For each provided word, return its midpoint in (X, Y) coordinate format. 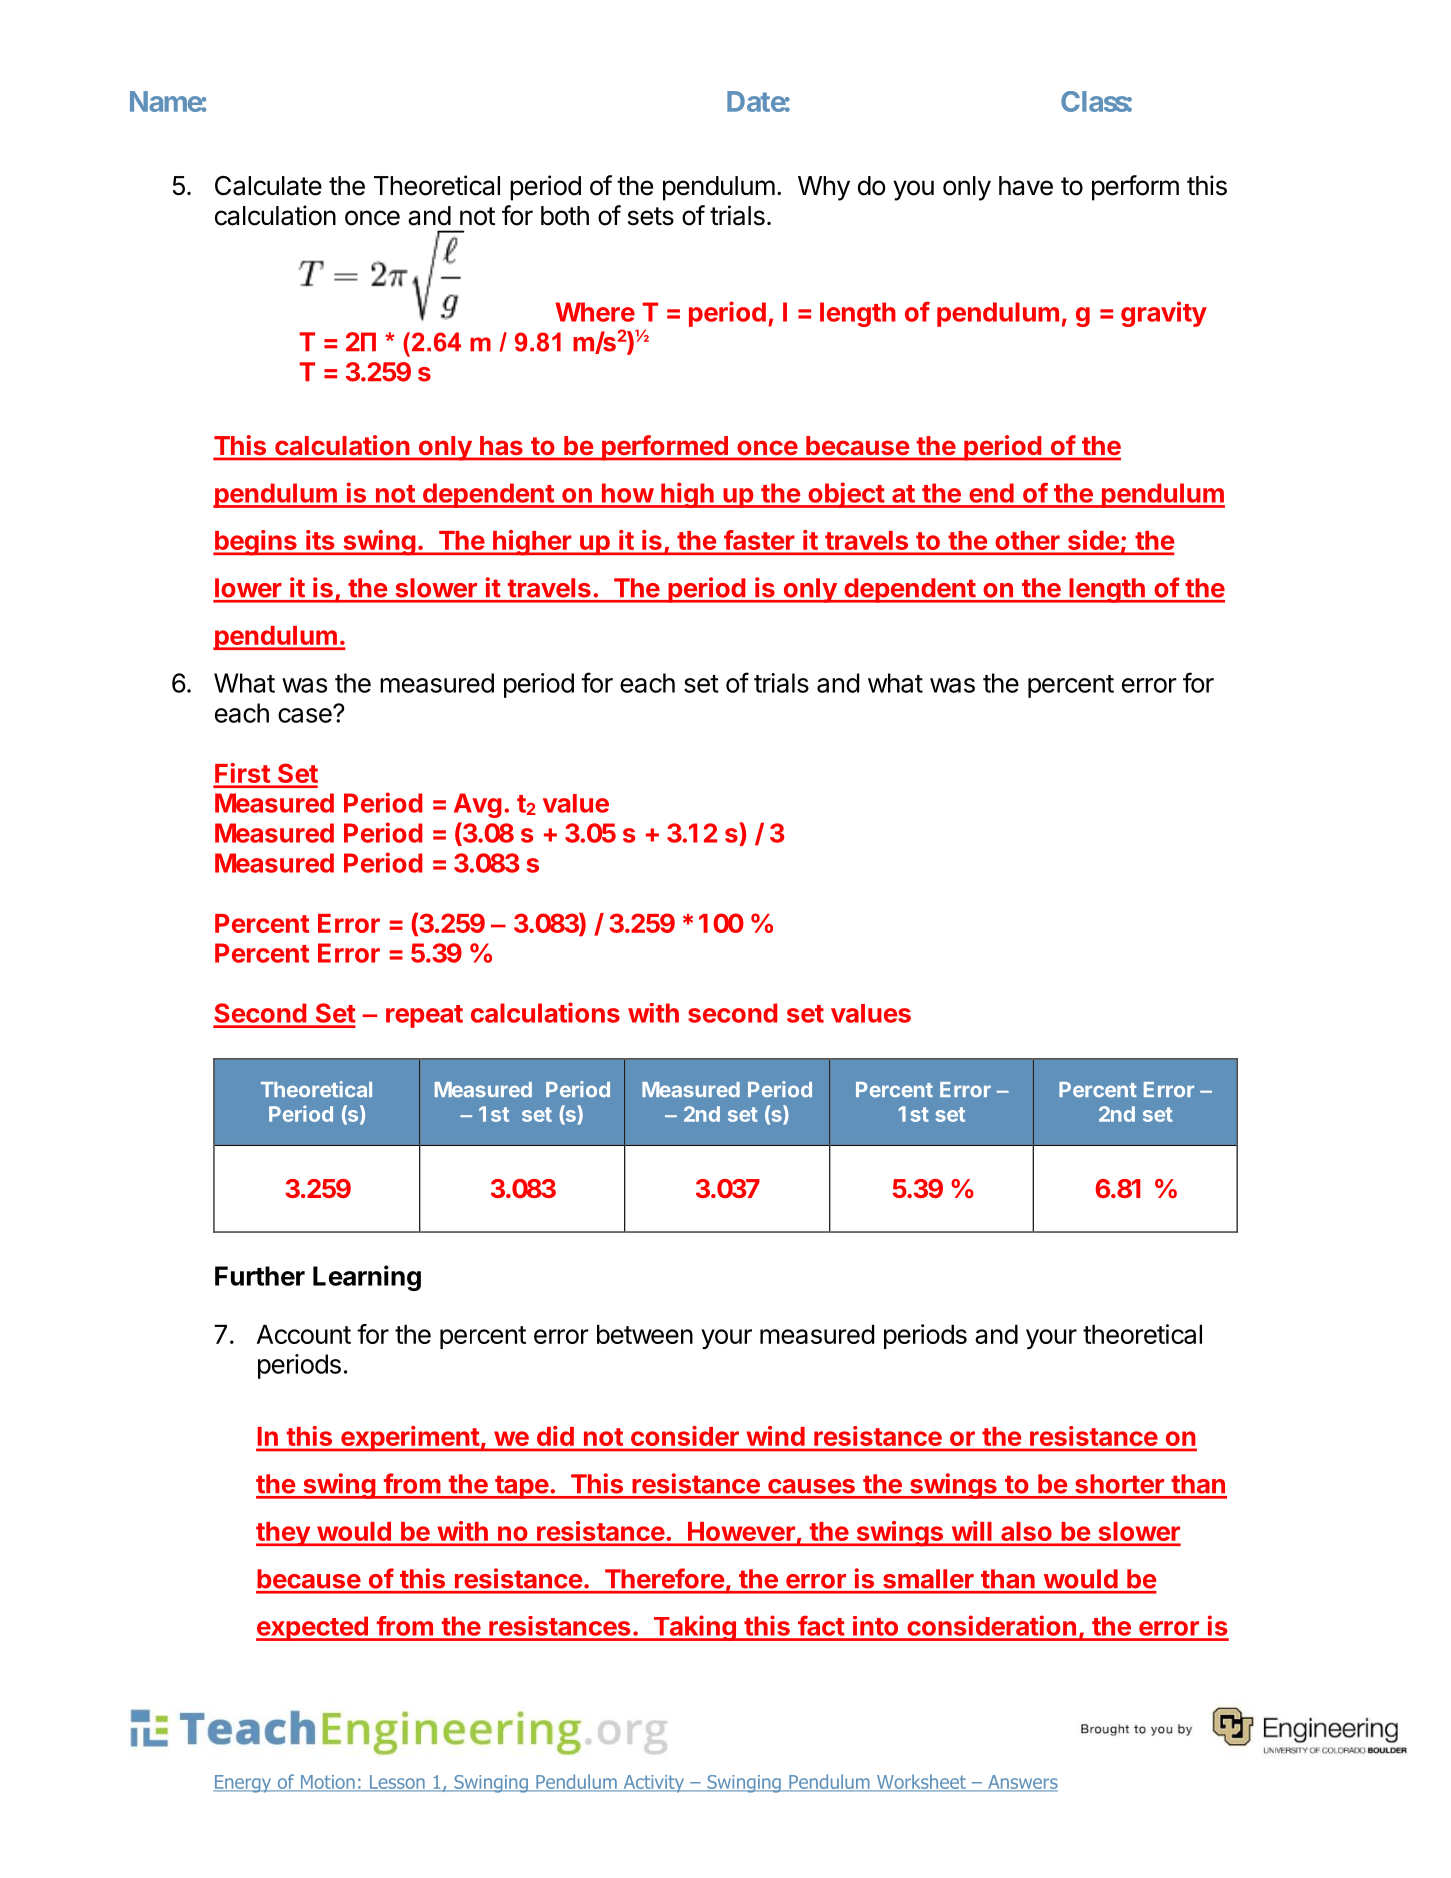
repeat (424, 1016)
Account (304, 1334)
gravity (1164, 314)
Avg (478, 805)
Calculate (268, 186)
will (971, 1531)
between (645, 1334)
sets (651, 216)
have (1026, 186)
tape (521, 1487)
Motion (327, 1783)
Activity (653, 1784)
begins (256, 543)
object (846, 495)
